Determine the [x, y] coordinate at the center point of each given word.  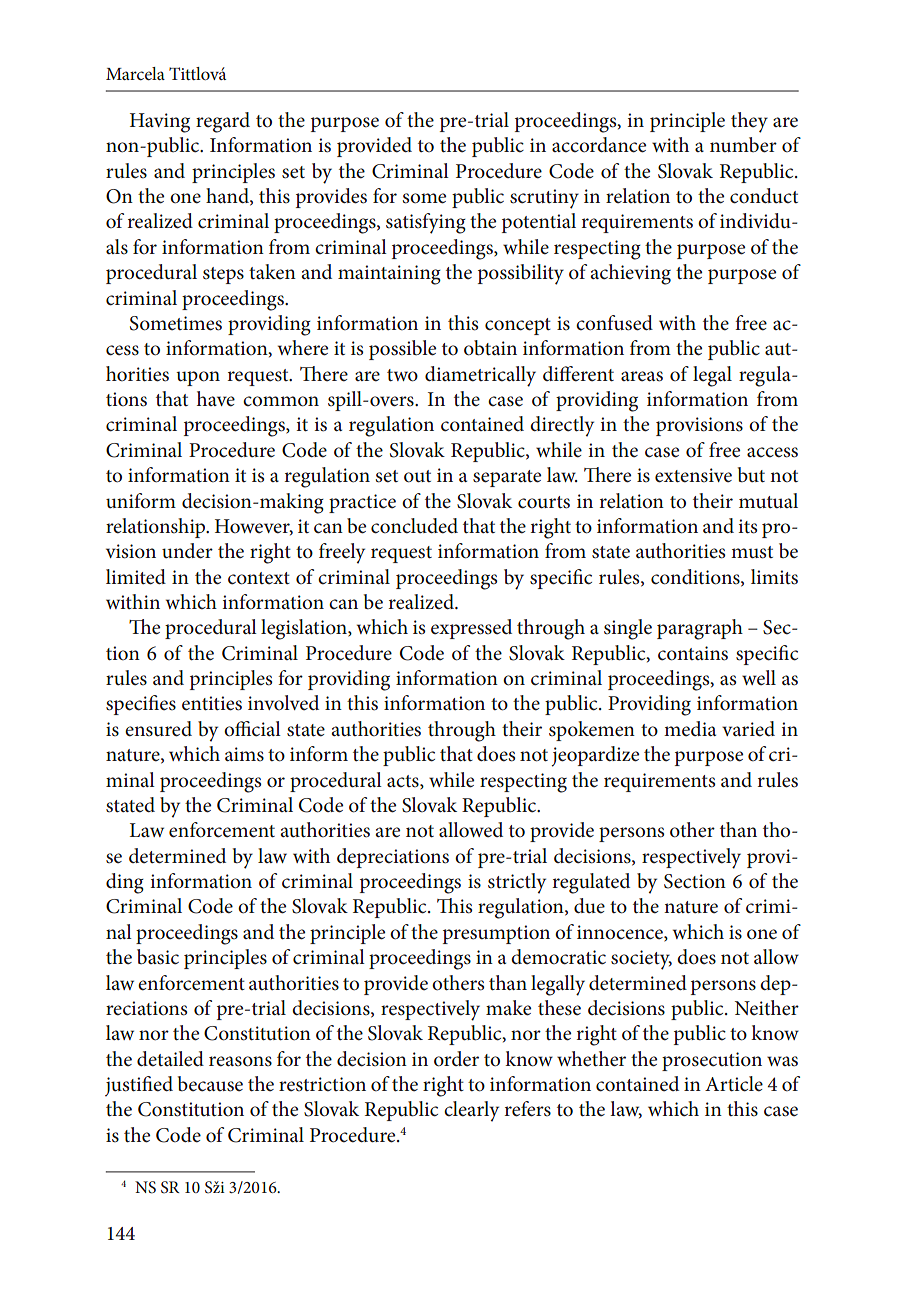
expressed [471, 629]
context [259, 578]
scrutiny [544, 199]
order [456, 1059]
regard [223, 122]
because [210, 1084]
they [749, 122]
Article [734, 1084]
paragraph [700, 629]
